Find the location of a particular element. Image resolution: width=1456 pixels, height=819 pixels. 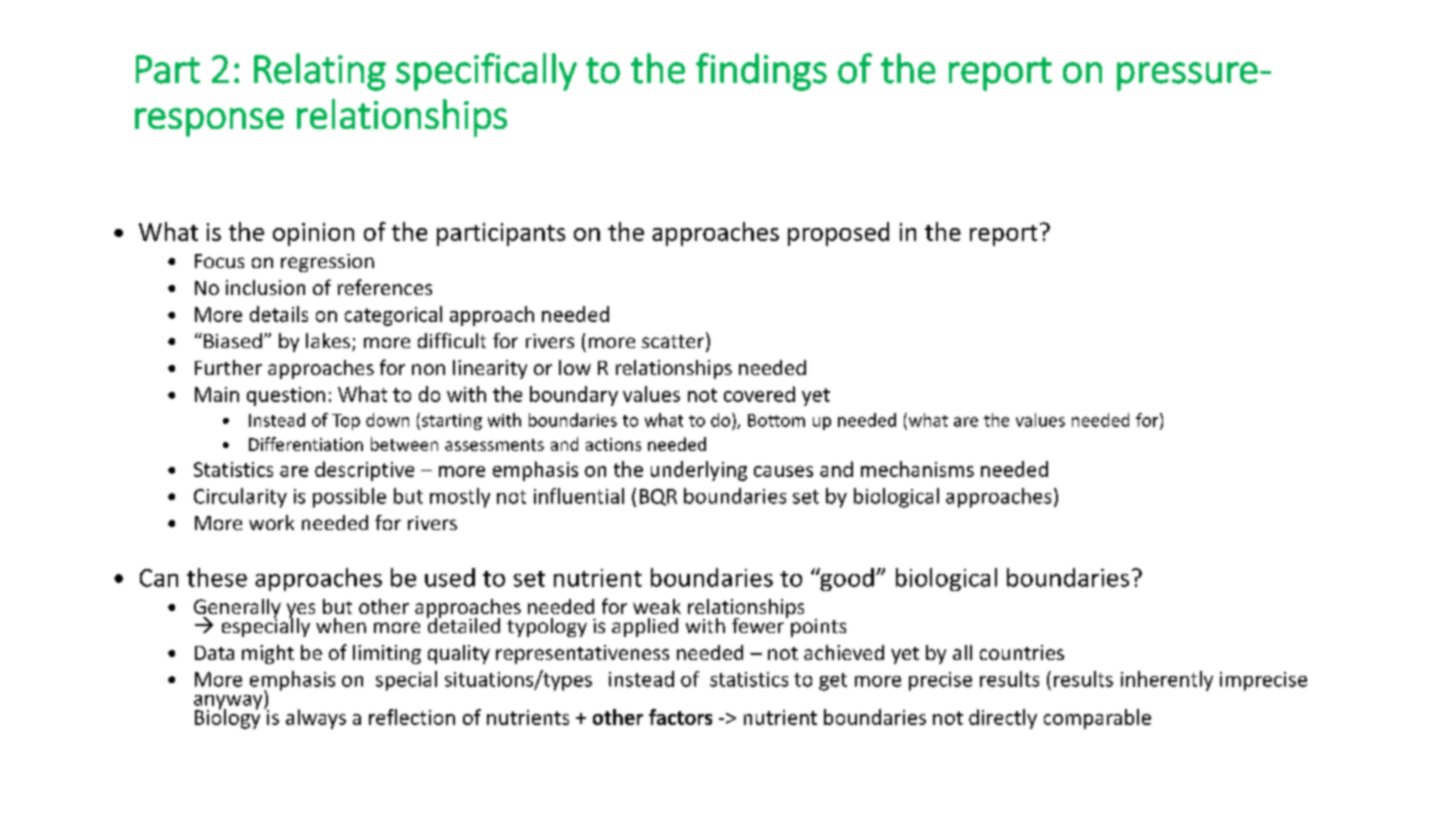

proposed is located at coordinates (838, 234).
